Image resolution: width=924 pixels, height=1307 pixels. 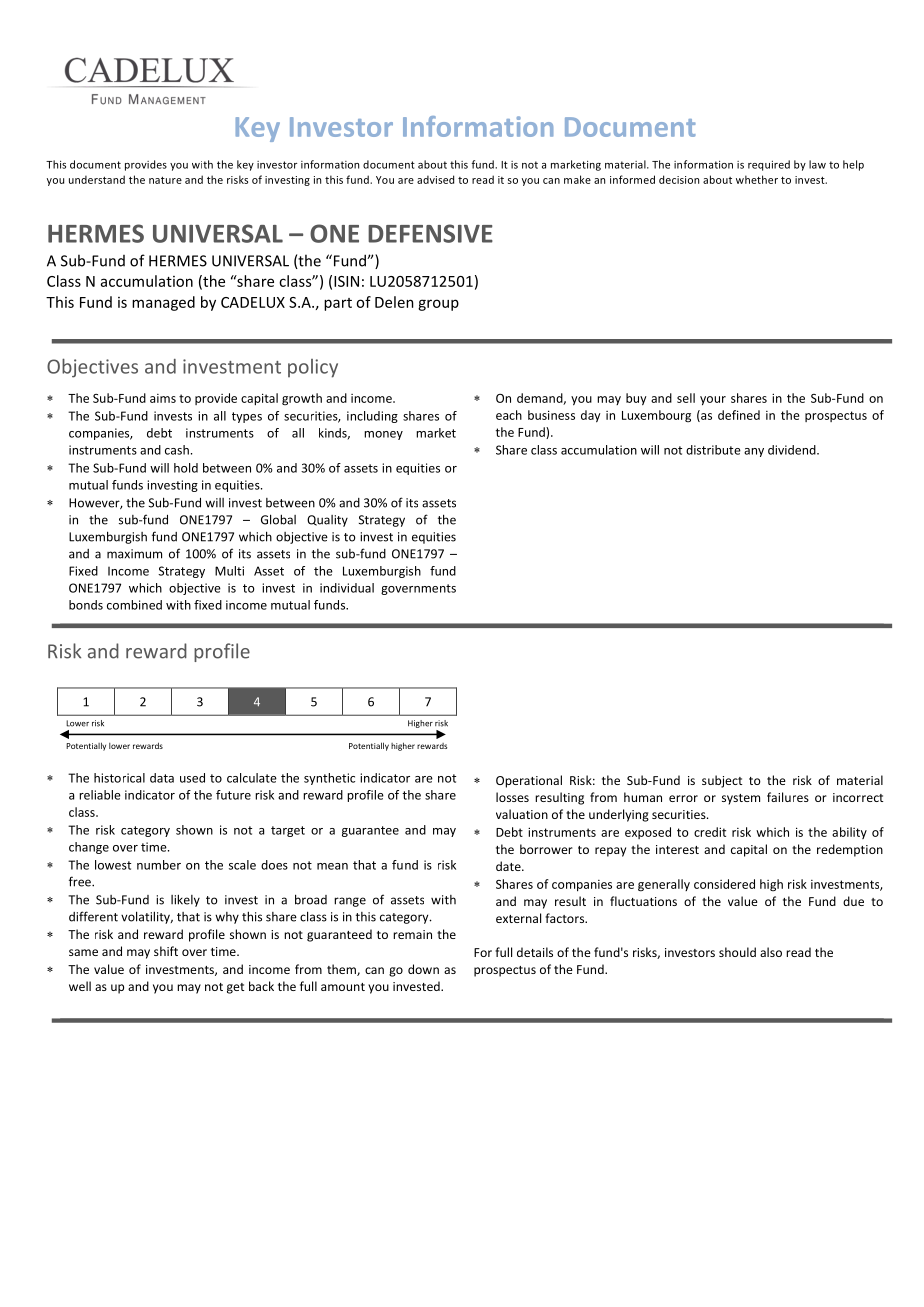 What do you see at coordinates (347, 588) in the screenshot?
I see `individual` at bounding box center [347, 588].
